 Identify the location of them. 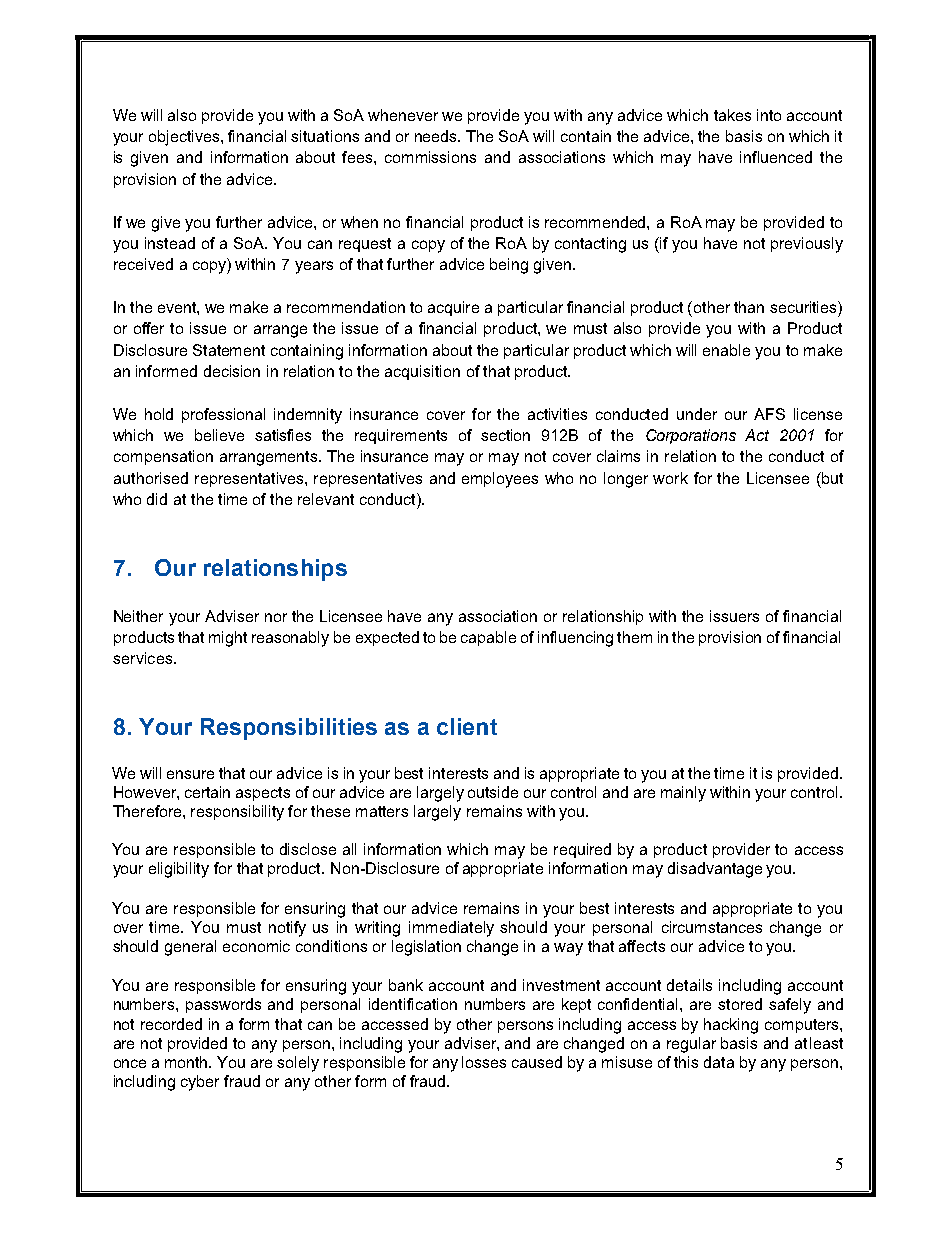
(634, 637).
